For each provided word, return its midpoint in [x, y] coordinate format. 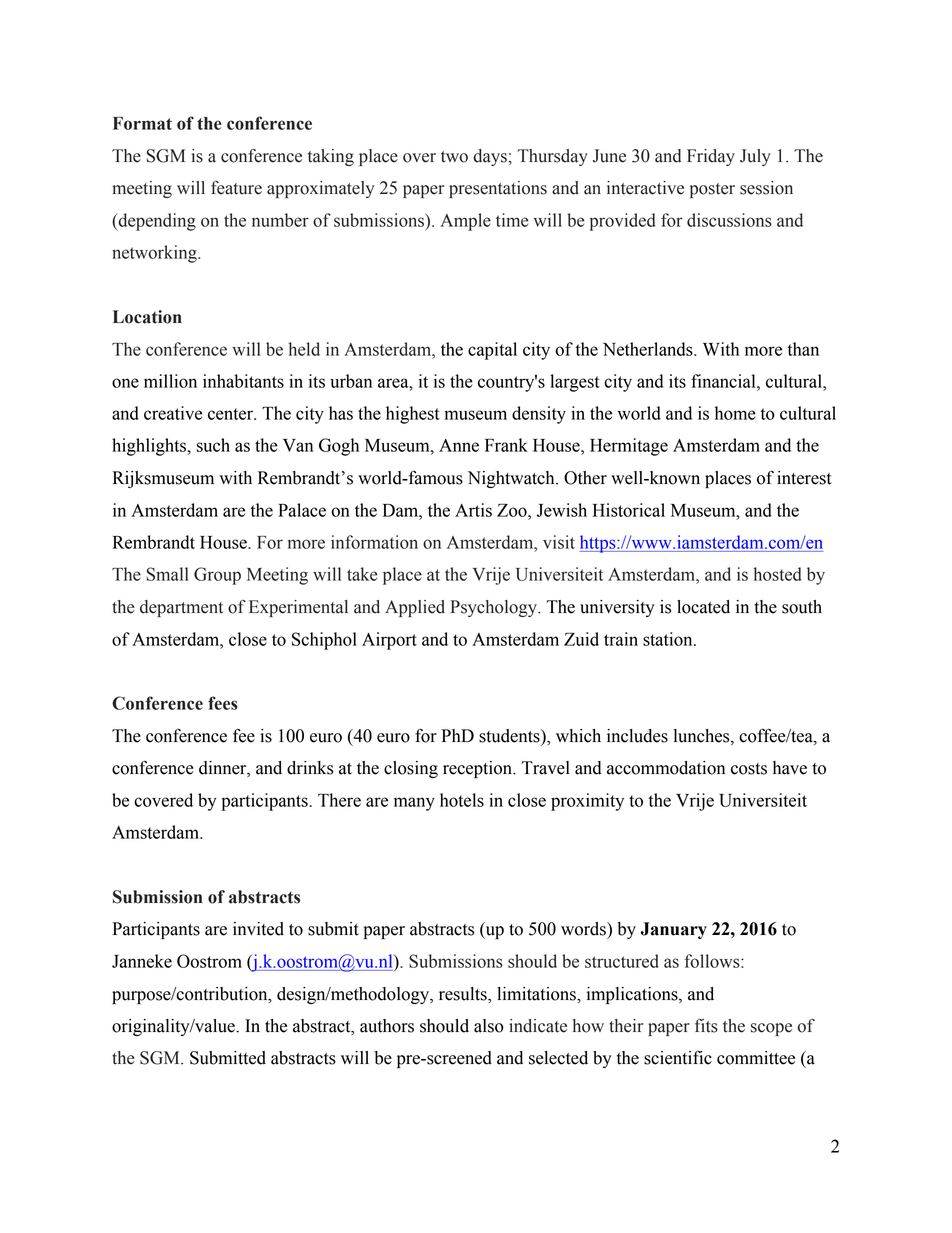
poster [712, 190]
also [489, 1026]
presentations [498, 189]
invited [258, 929]
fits [706, 1025]
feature [236, 188]
